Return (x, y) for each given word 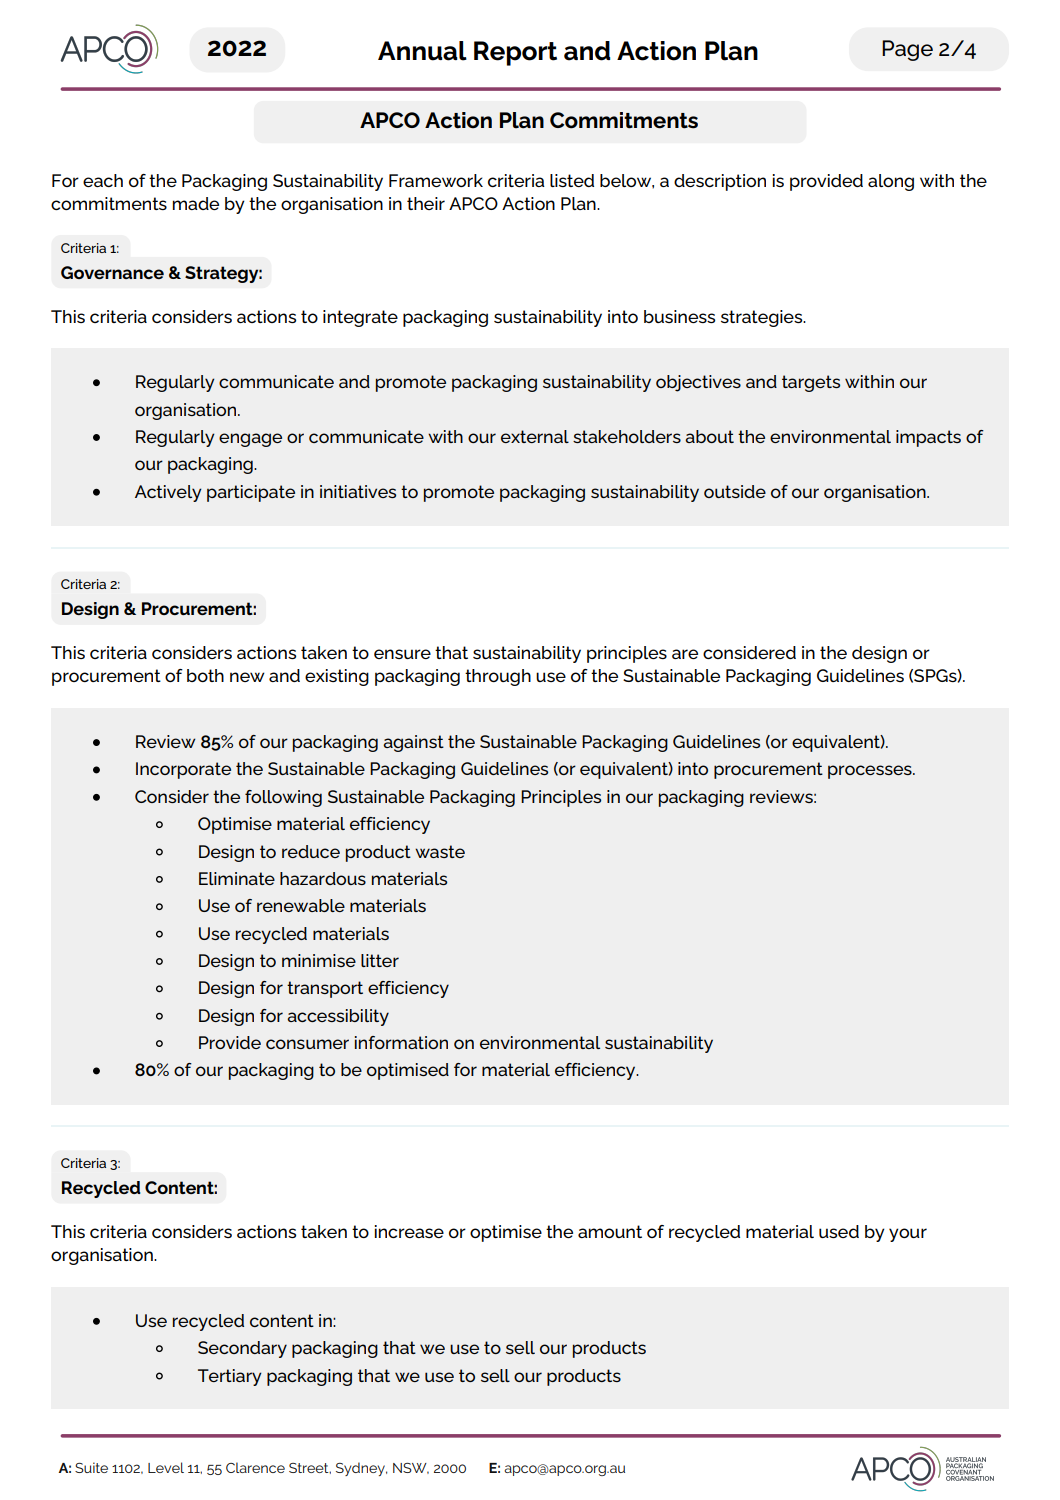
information (401, 1042)
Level (166, 1467)
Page (907, 50)
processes (871, 772)
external (535, 436)
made (196, 203)
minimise (319, 960)
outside (735, 491)
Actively (168, 493)
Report (515, 53)
